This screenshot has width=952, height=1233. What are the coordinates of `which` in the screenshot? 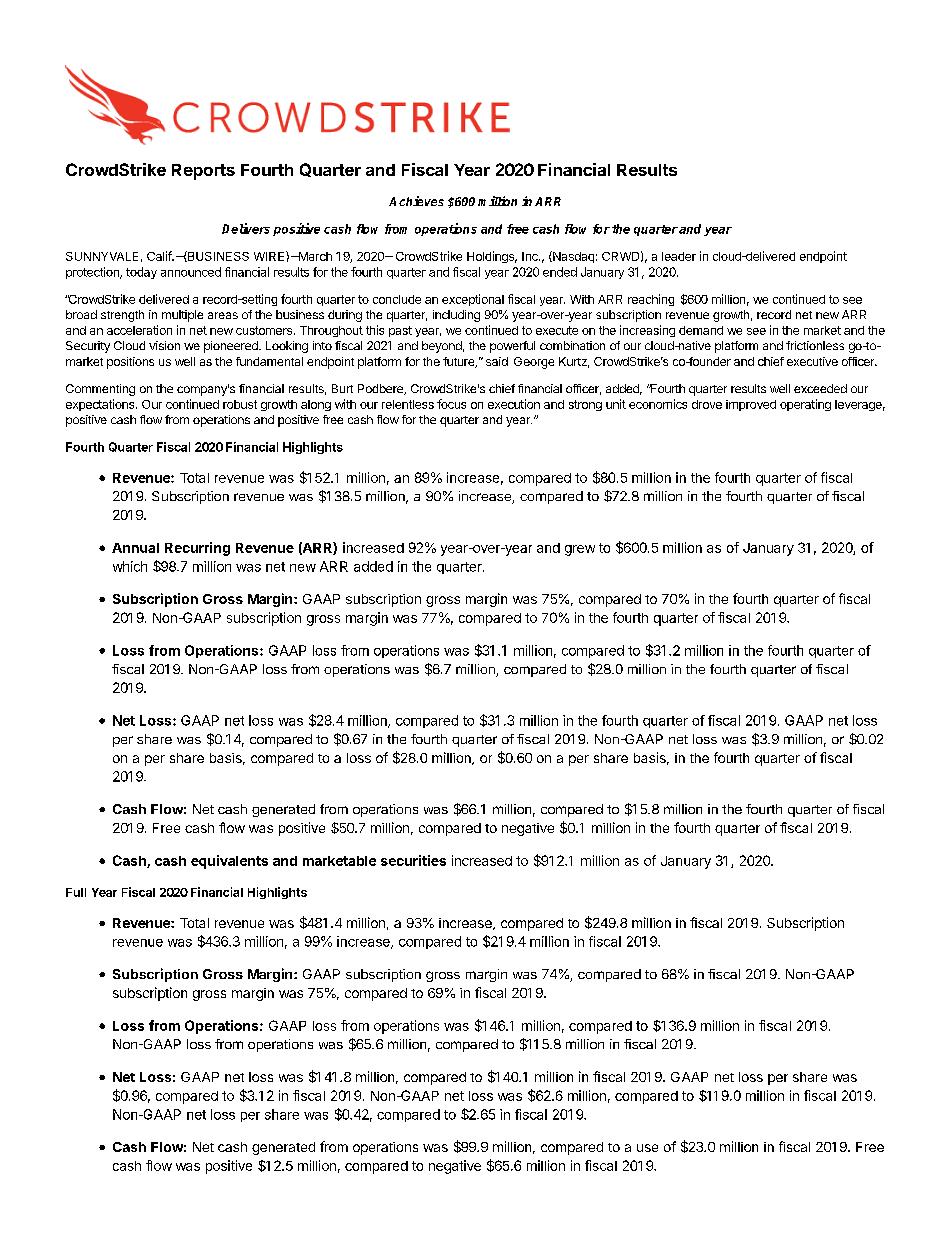 It's located at (130, 566).
